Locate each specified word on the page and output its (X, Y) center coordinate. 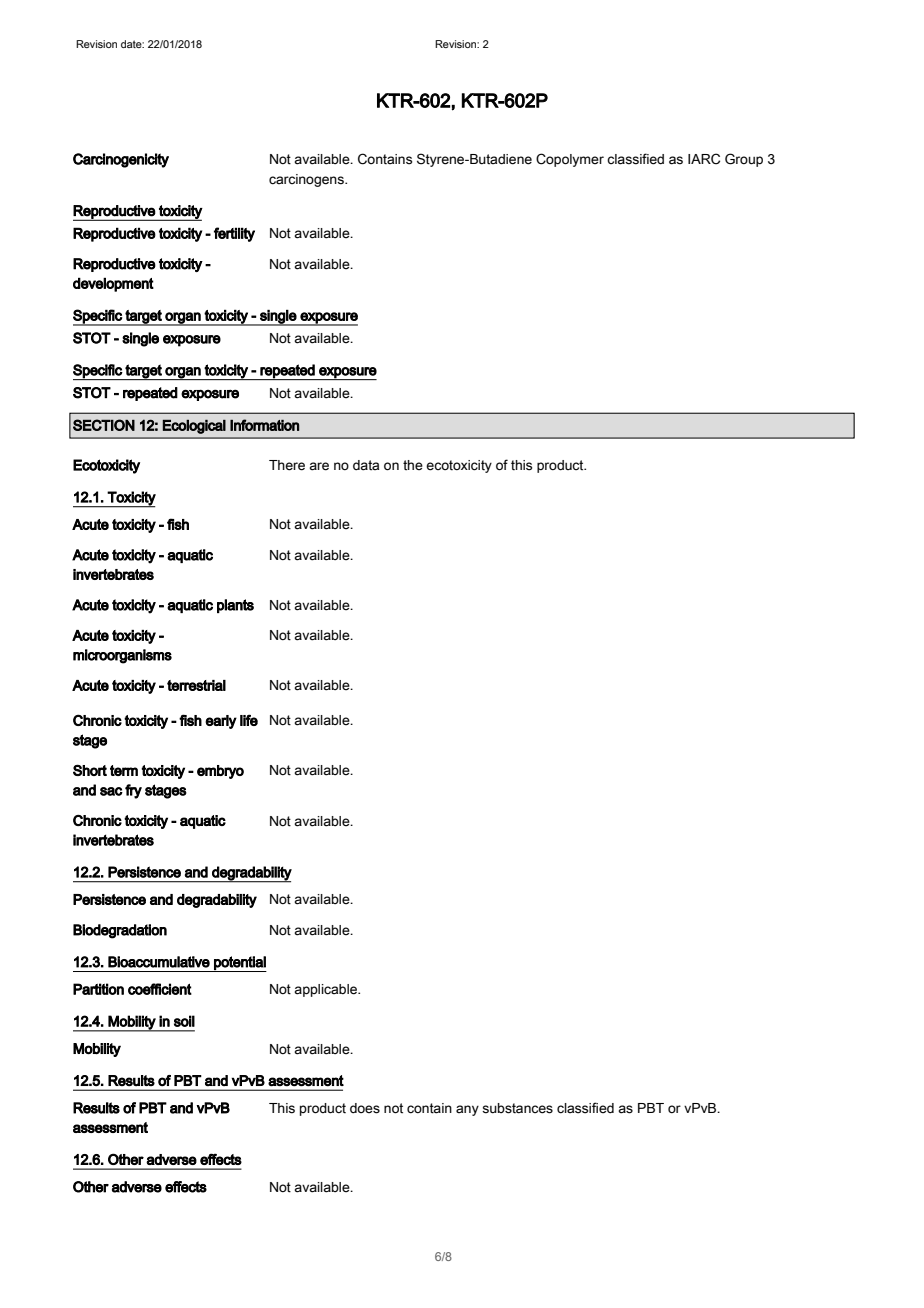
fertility (234, 234)
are (319, 466)
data (366, 465)
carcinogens (307, 180)
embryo (220, 772)
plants (235, 606)
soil (184, 1021)
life (249, 720)
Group (744, 160)
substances (517, 1108)
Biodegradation (120, 931)
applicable (326, 990)
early (221, 722)
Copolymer (570, 160)
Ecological (194, 427)
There (287, 465)
